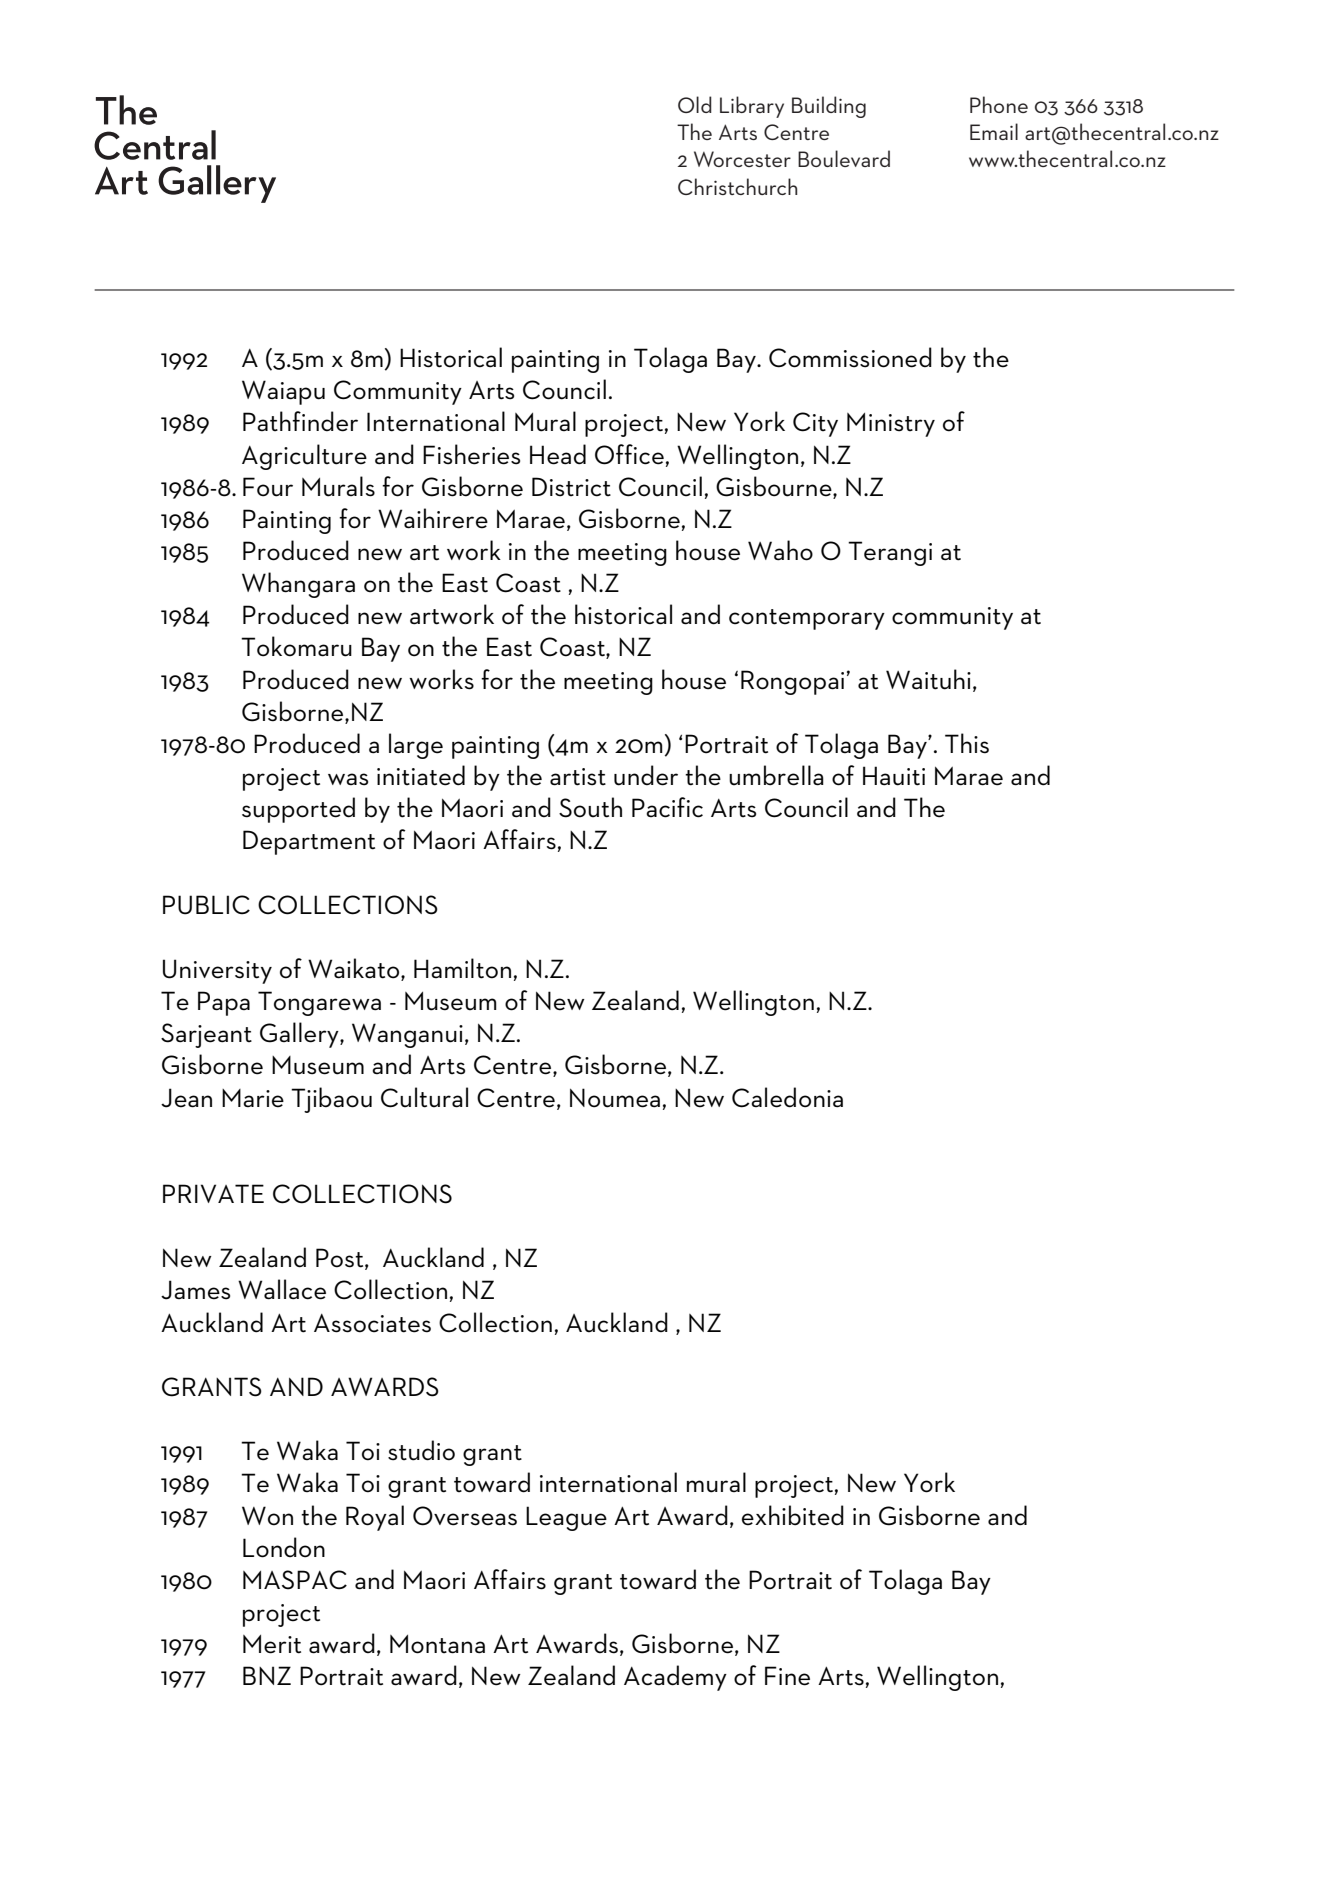  What do you see at coordinates (695, 104) in the page?
I see `Old` at bounding box center [695, 104].
